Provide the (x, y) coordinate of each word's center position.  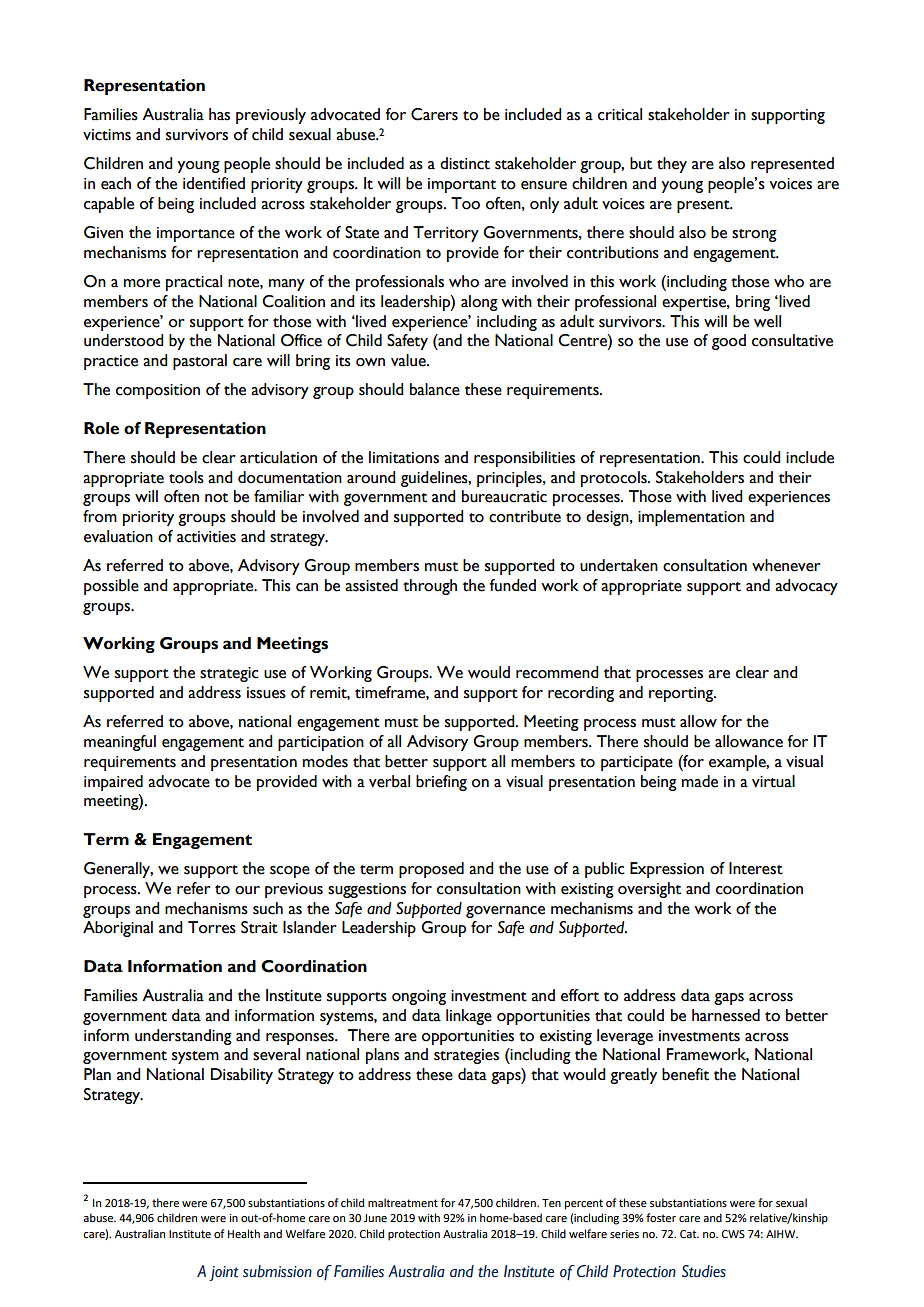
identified (214, 183)
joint (223, 1273)
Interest (756, 868)
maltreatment (403, 1202)
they (672, 165)
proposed (431, 870)
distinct (465, 163)
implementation (691, 518)
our (247, 890)
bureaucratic (504, 496)
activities (206, 537)
